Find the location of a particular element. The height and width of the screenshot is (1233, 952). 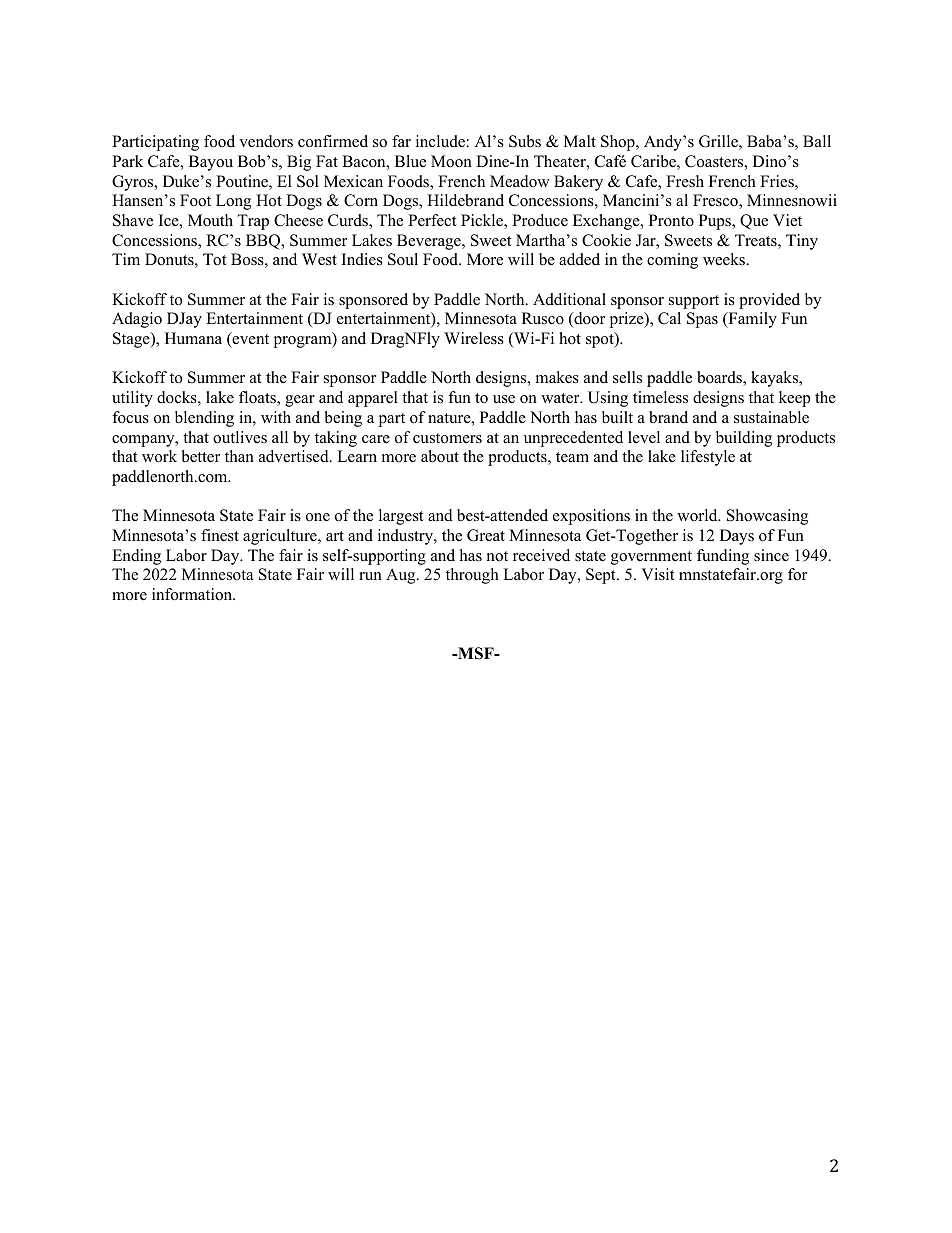

information is located at coordinates (193, 594).
